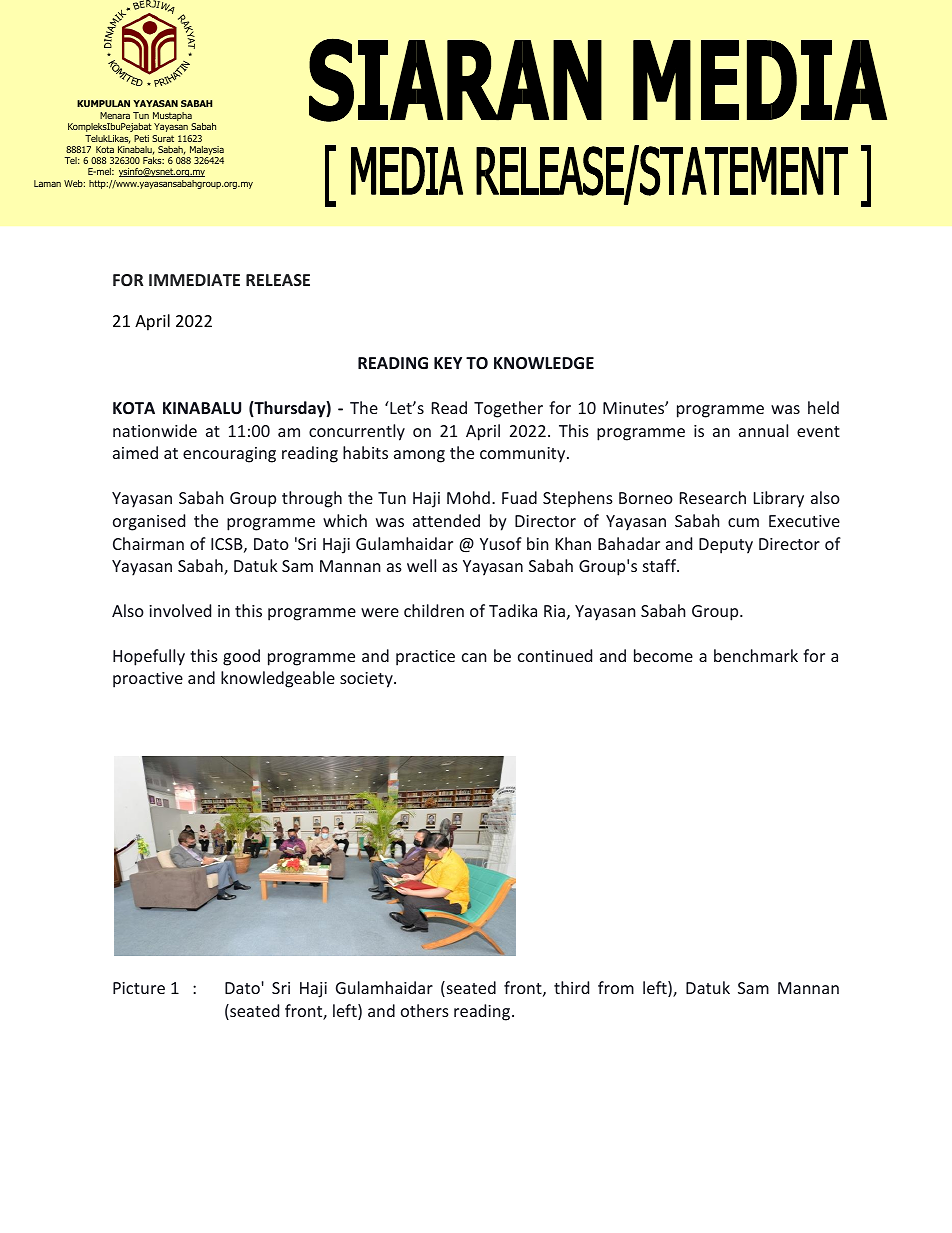  What do you see at coordinates (663, 655) in the document?
I see `become` at bounding box center [663, 655].
